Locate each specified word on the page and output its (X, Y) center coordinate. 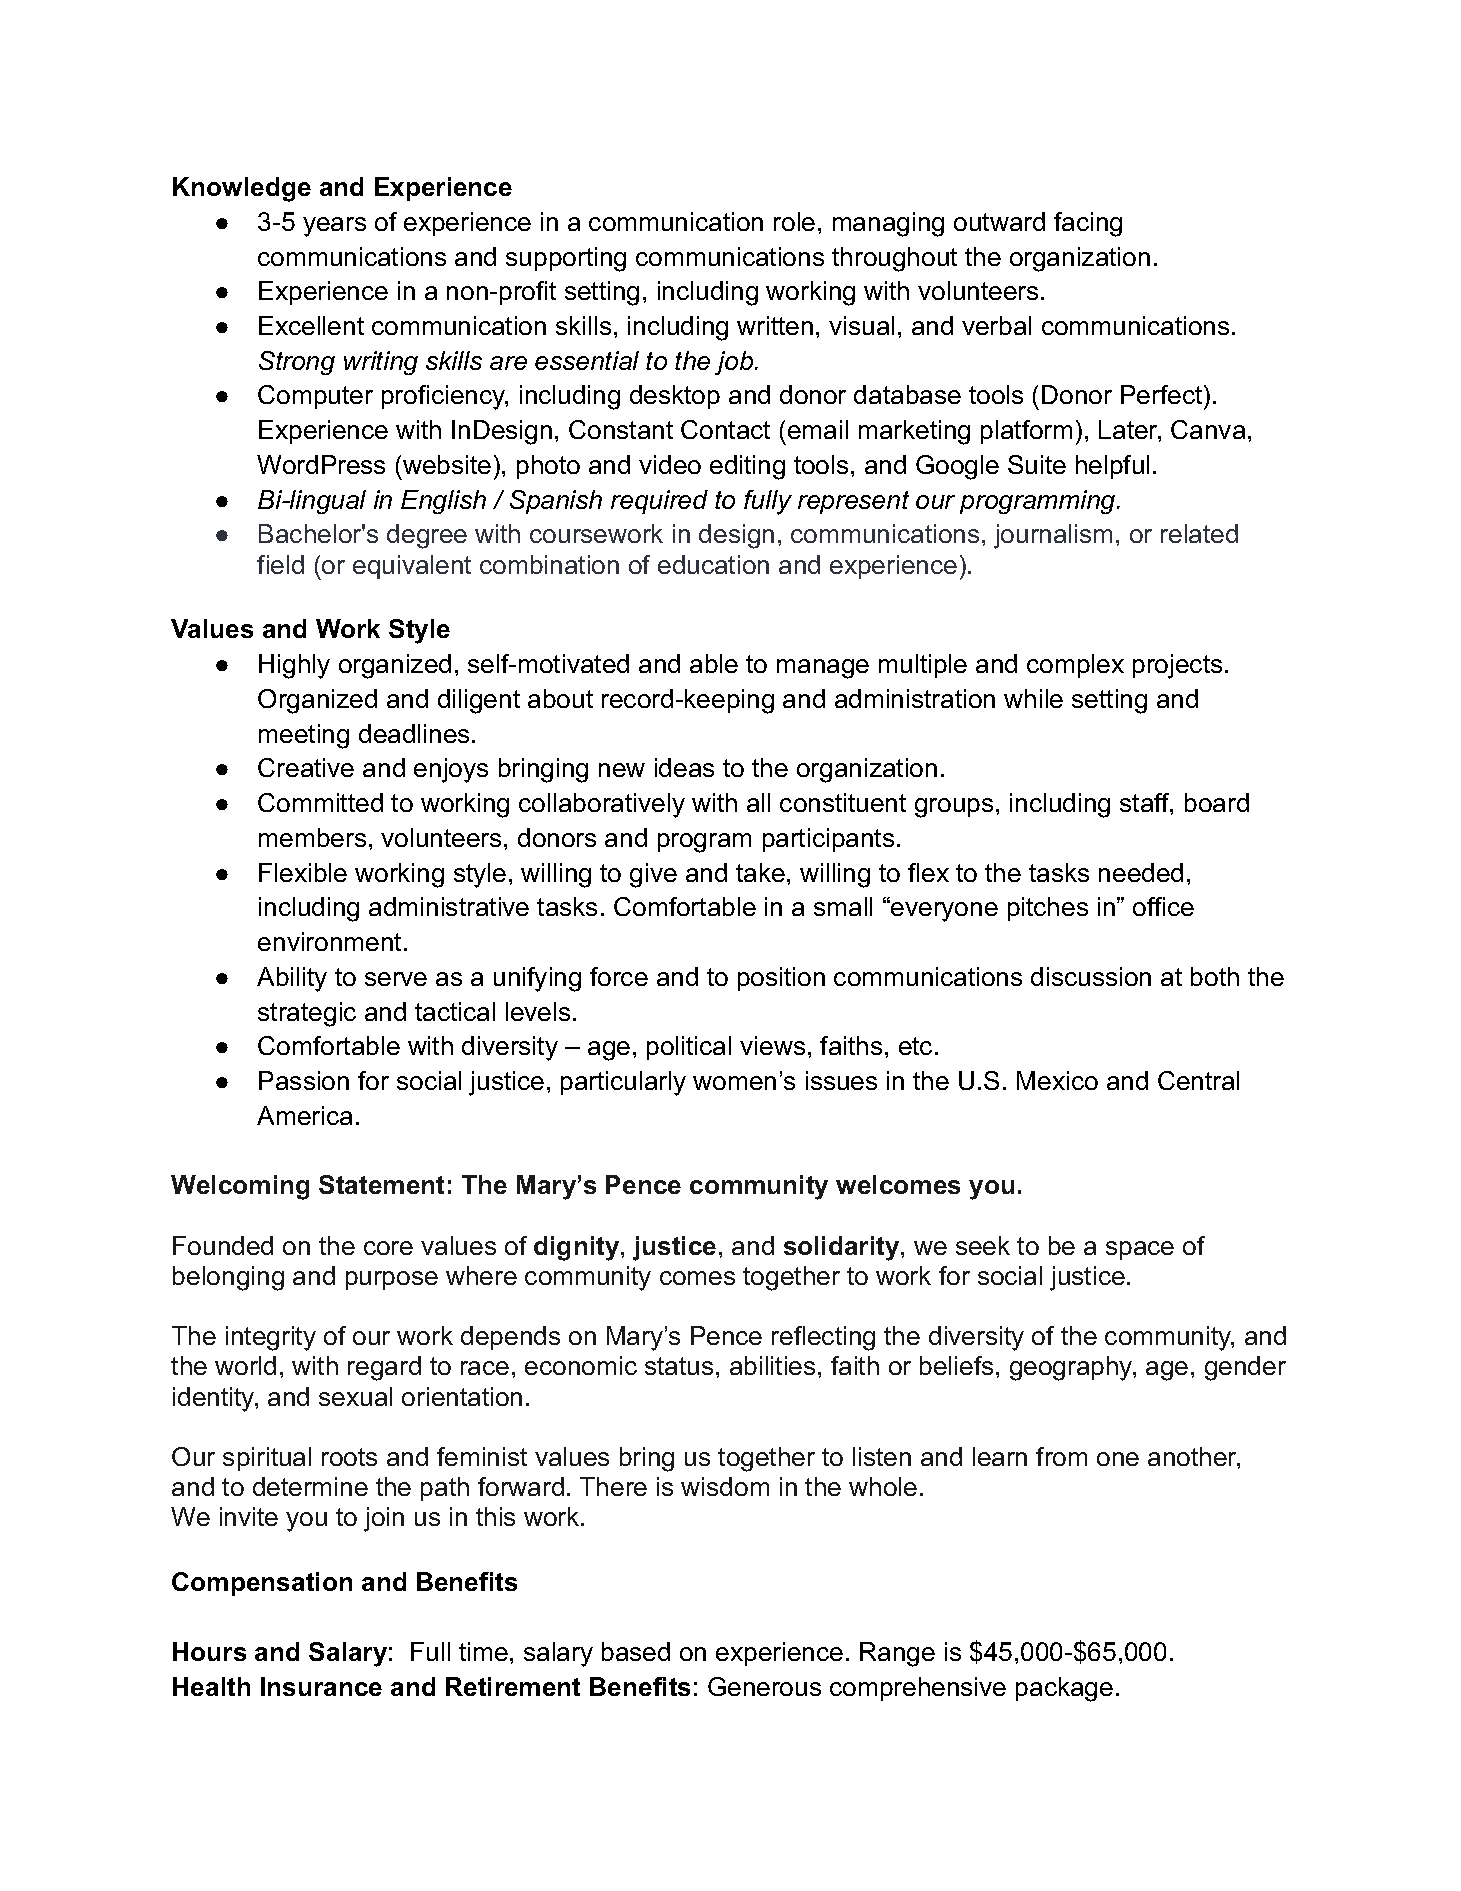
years (334, 227)
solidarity (843, 1248)
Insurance (321, 1686)
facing (1088, 224)
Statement (381, 1184)
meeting (304, 736)
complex (1075, 666)
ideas (684, 767)
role (794, 221)
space (1140, 1250)
